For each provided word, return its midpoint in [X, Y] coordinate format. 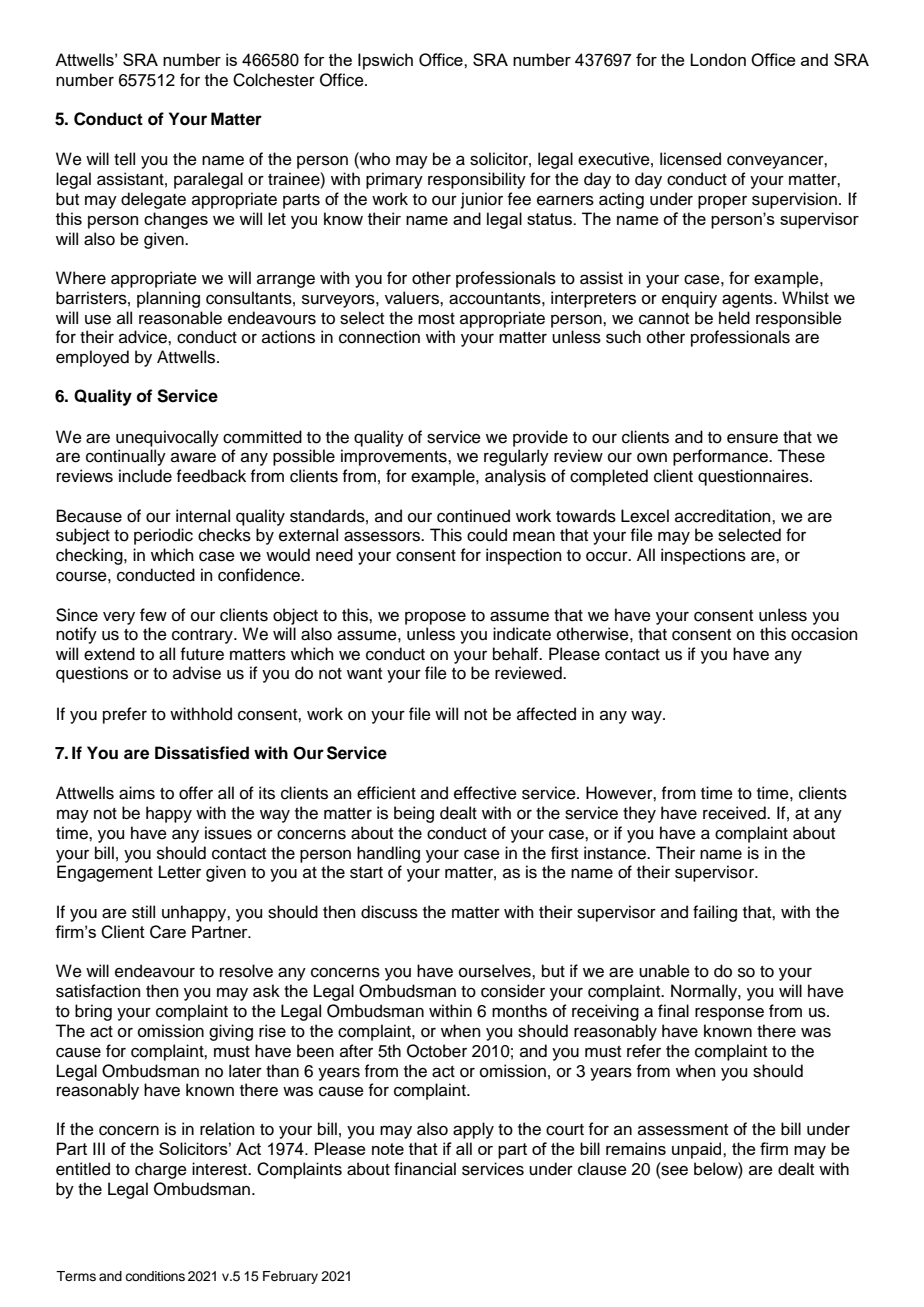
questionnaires [754, 477]
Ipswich [385, 61]
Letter [180, 872]
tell [124, 159]
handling [388, 854]
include [145, 476]
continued [473, 516]
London [718, 59]
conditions [155, 1276]
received [735, 813]
